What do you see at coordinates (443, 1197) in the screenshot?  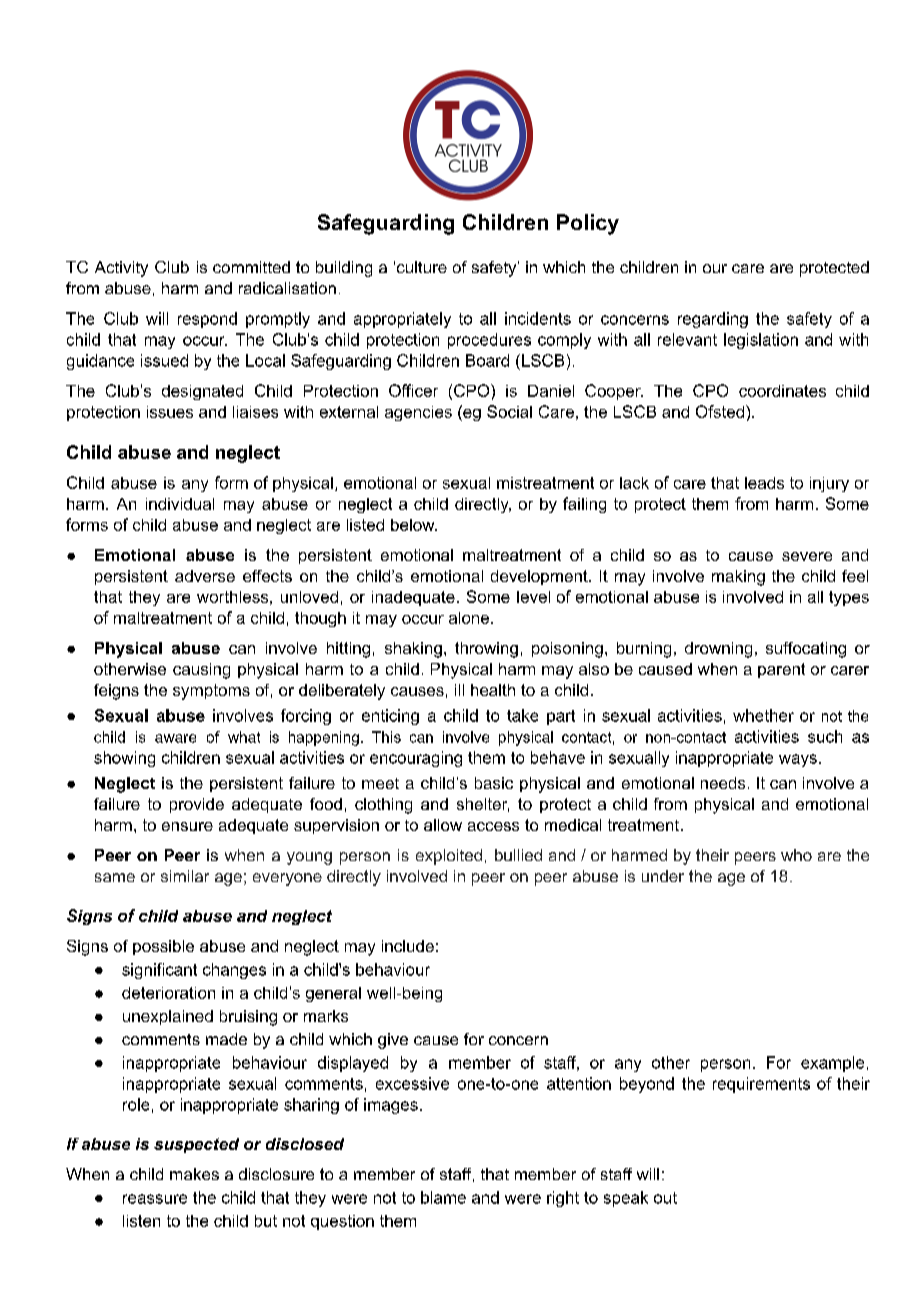 I see `blame` at bounding box center [443, 1197].
